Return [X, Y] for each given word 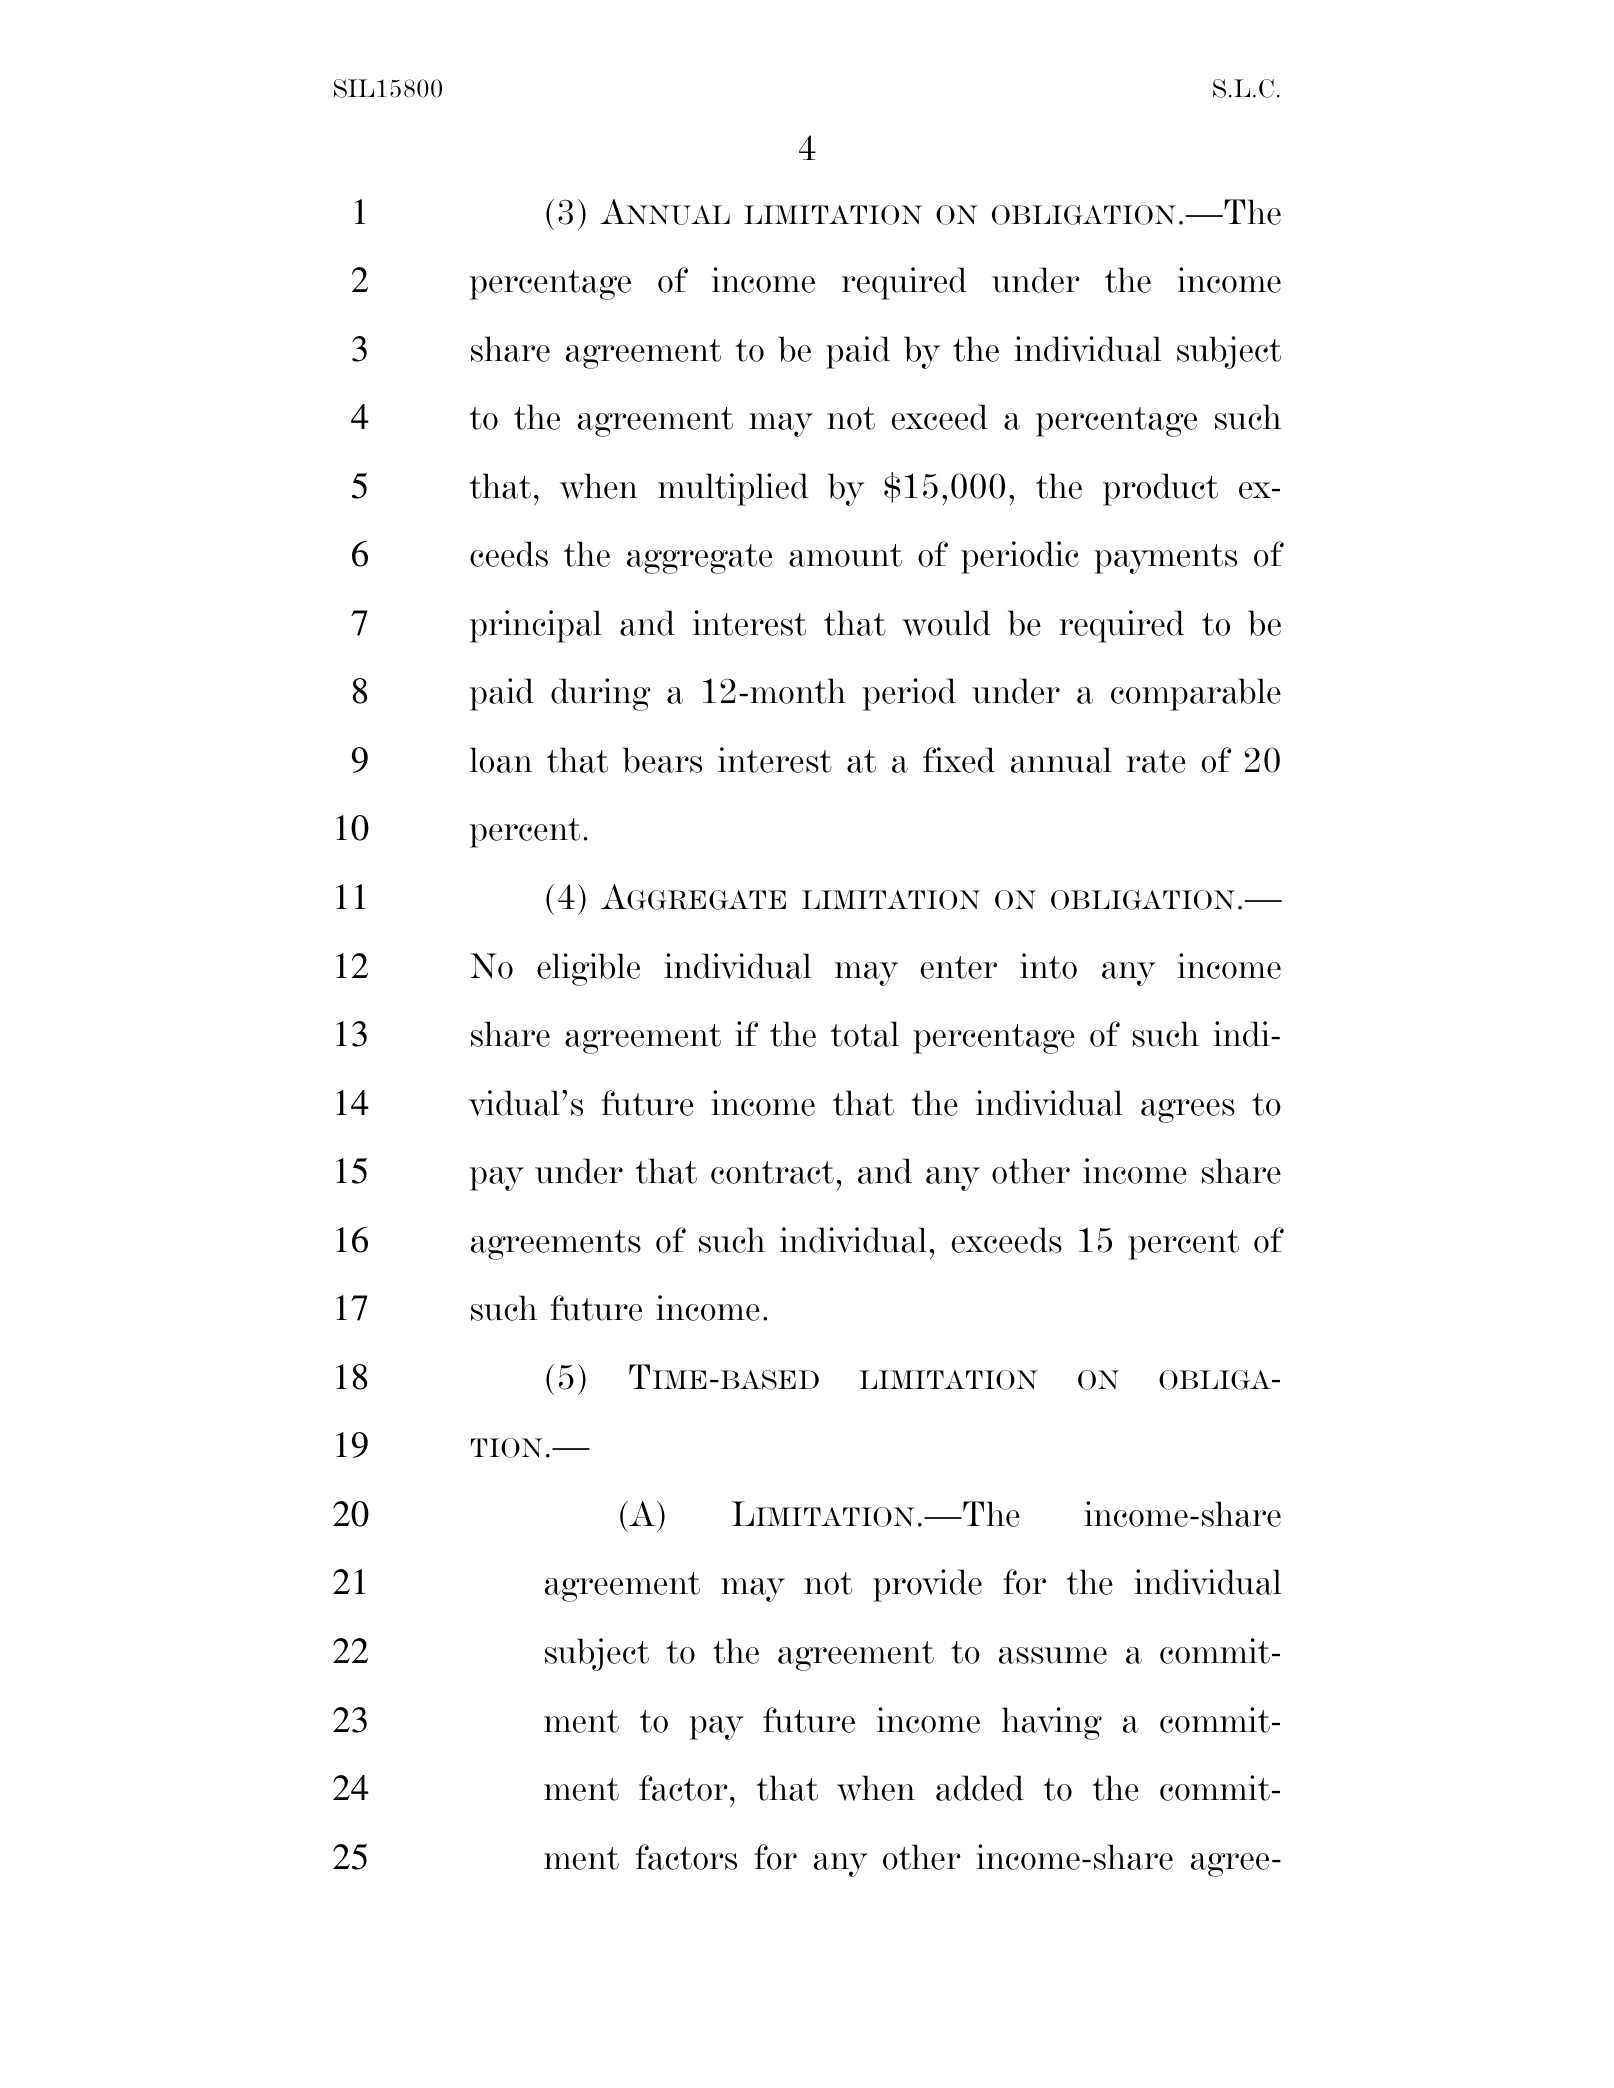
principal [535, 626]
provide [927, 1585]
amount [845, 555]
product [1160, 489]
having [1052, 1723]
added [980, 1788]
